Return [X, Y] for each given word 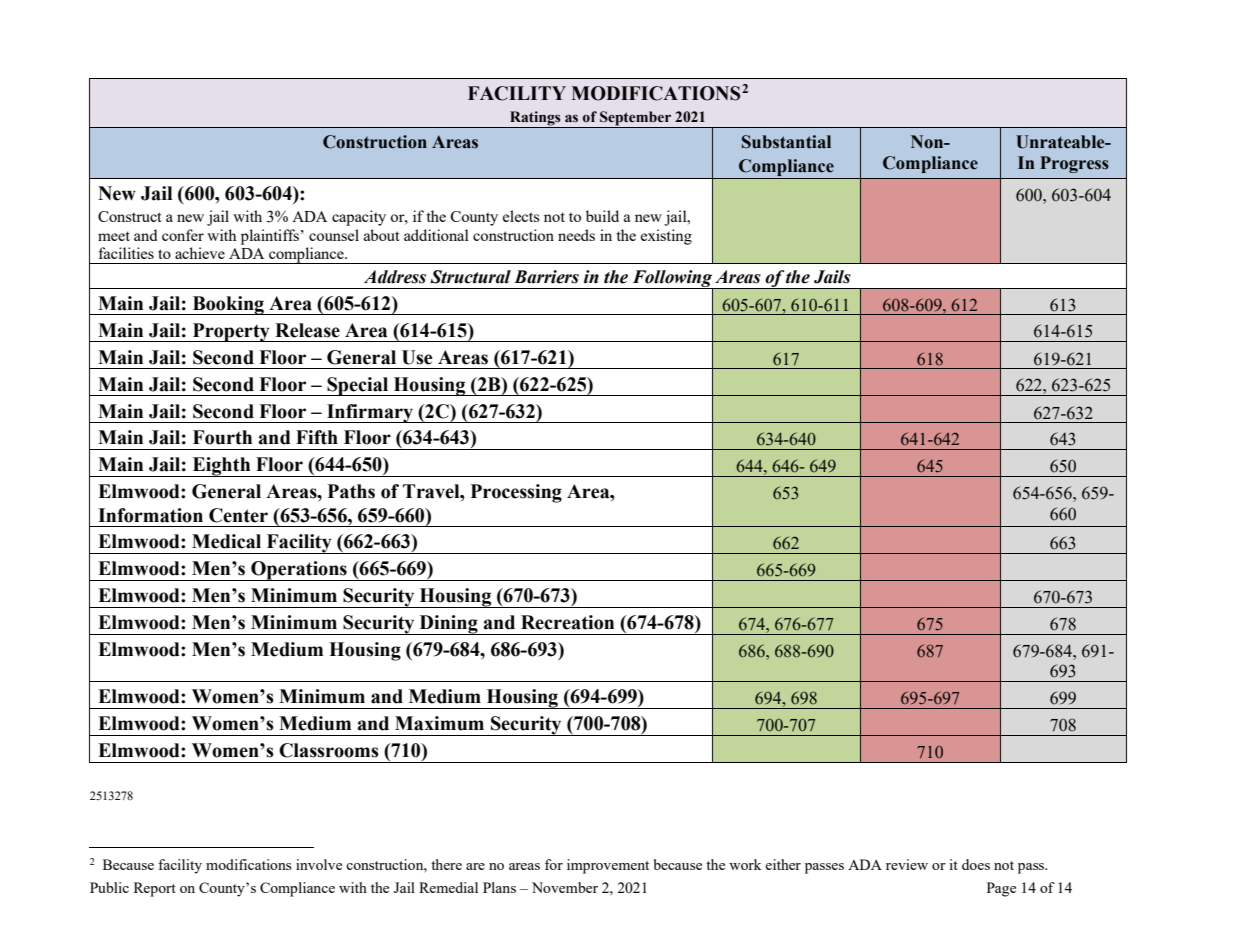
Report [155, 889]
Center [238, 515]
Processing [516, 493]
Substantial [786, 142]
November [565, 887]
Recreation [567, 622]
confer [183, 235]
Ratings [535, 119]
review [907, 864]
